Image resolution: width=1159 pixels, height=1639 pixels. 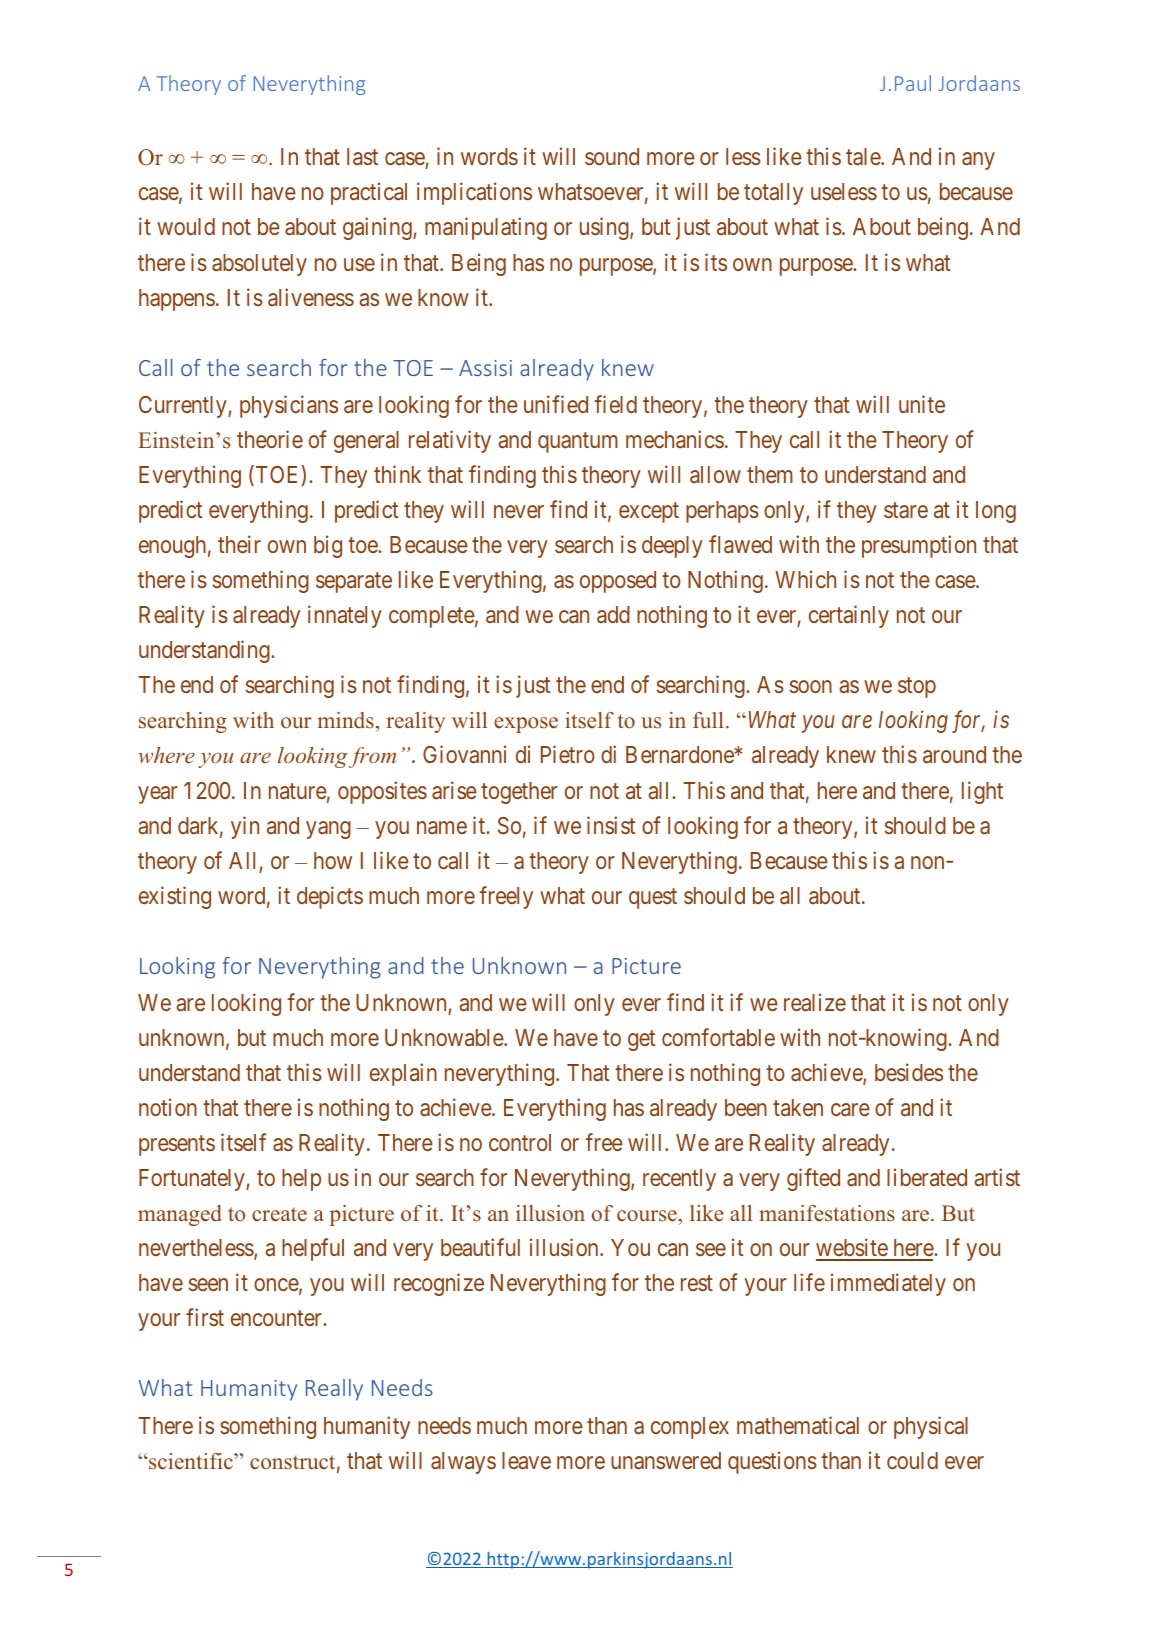 I want to click on leave, so click(x=526, y=1460).
